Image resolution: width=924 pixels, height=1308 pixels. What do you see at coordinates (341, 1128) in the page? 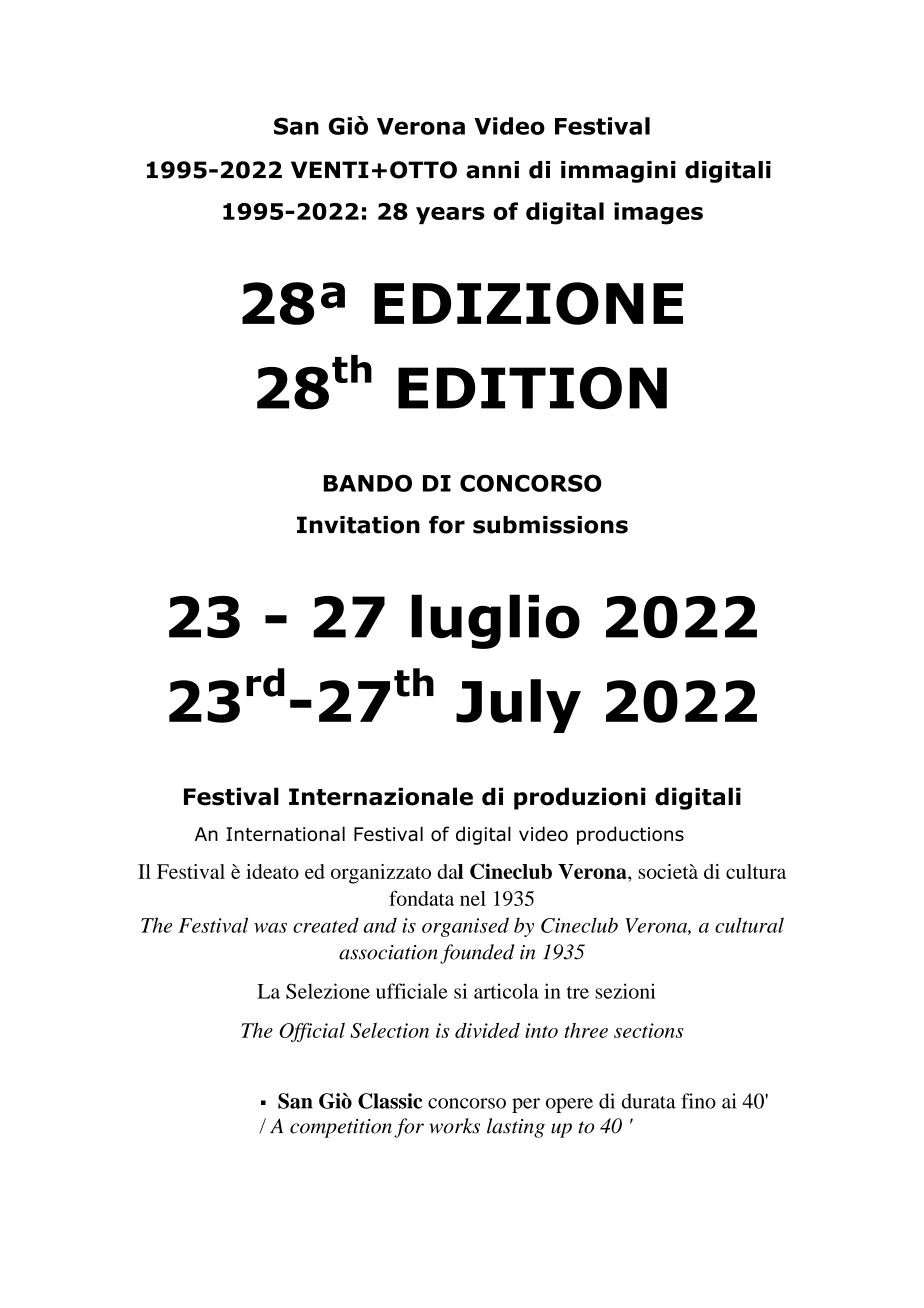
I see `competition` at bounding box center [341, 1128].
